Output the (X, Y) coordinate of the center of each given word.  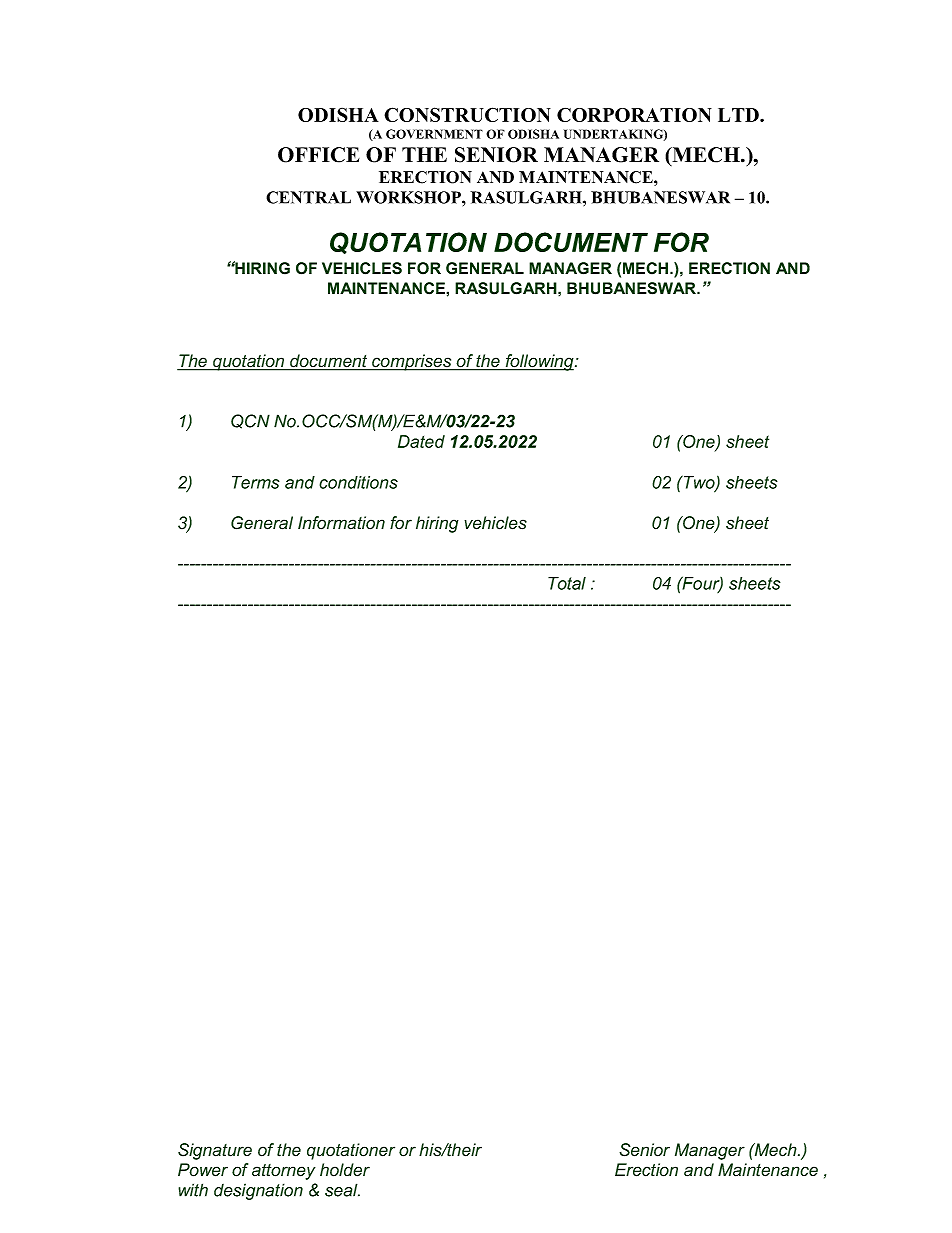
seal (342, 1190)
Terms (256, 482)
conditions (358, 482)
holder (345, 1170)
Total (567, 583)
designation (258, 1191)
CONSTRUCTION (467, 114)
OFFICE (319, 155)
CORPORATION (634, 115)
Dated (421, 441)
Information (341, 523)
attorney (284, 1172)
